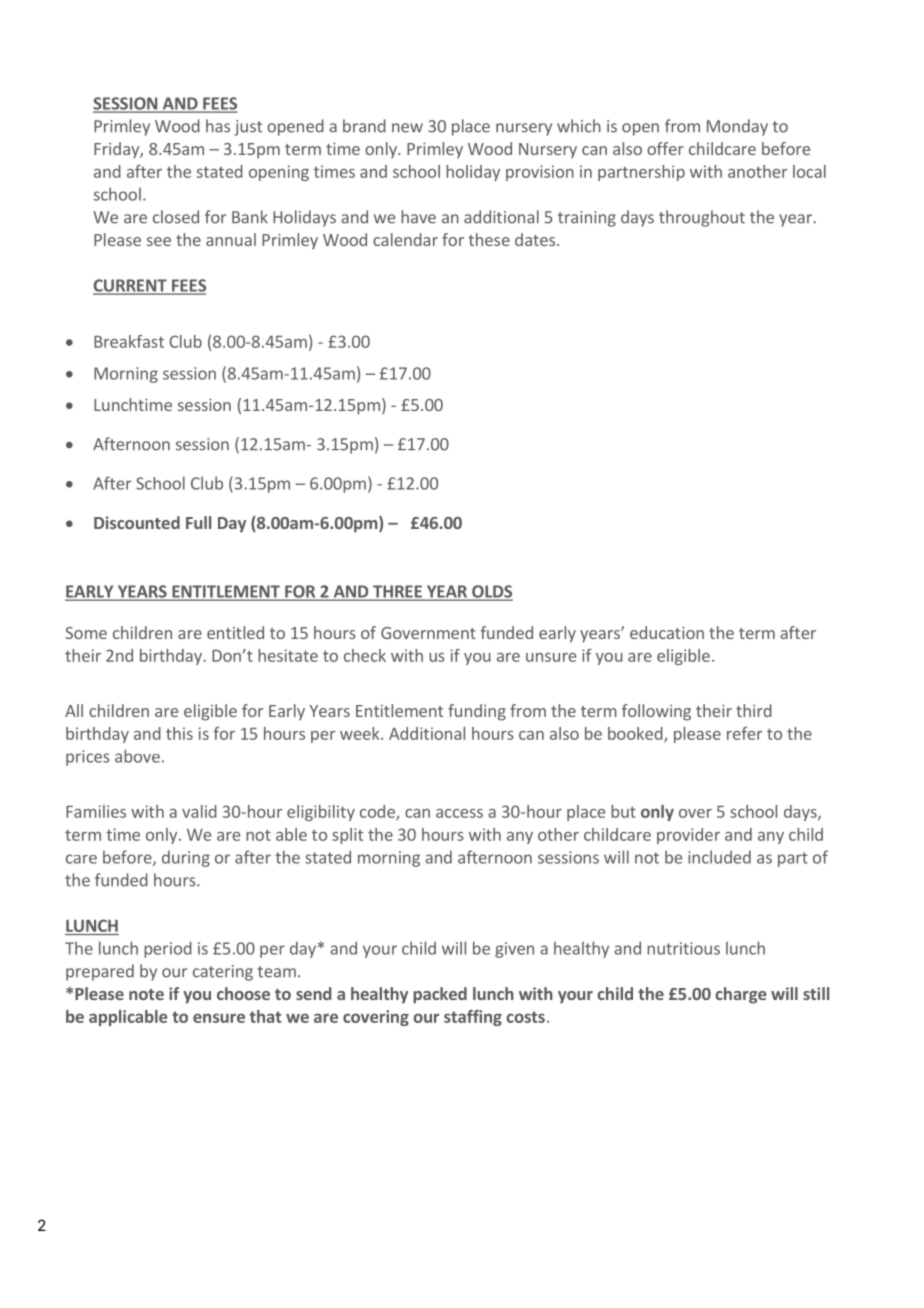  I want to click on Monday, so click(737, 127).
